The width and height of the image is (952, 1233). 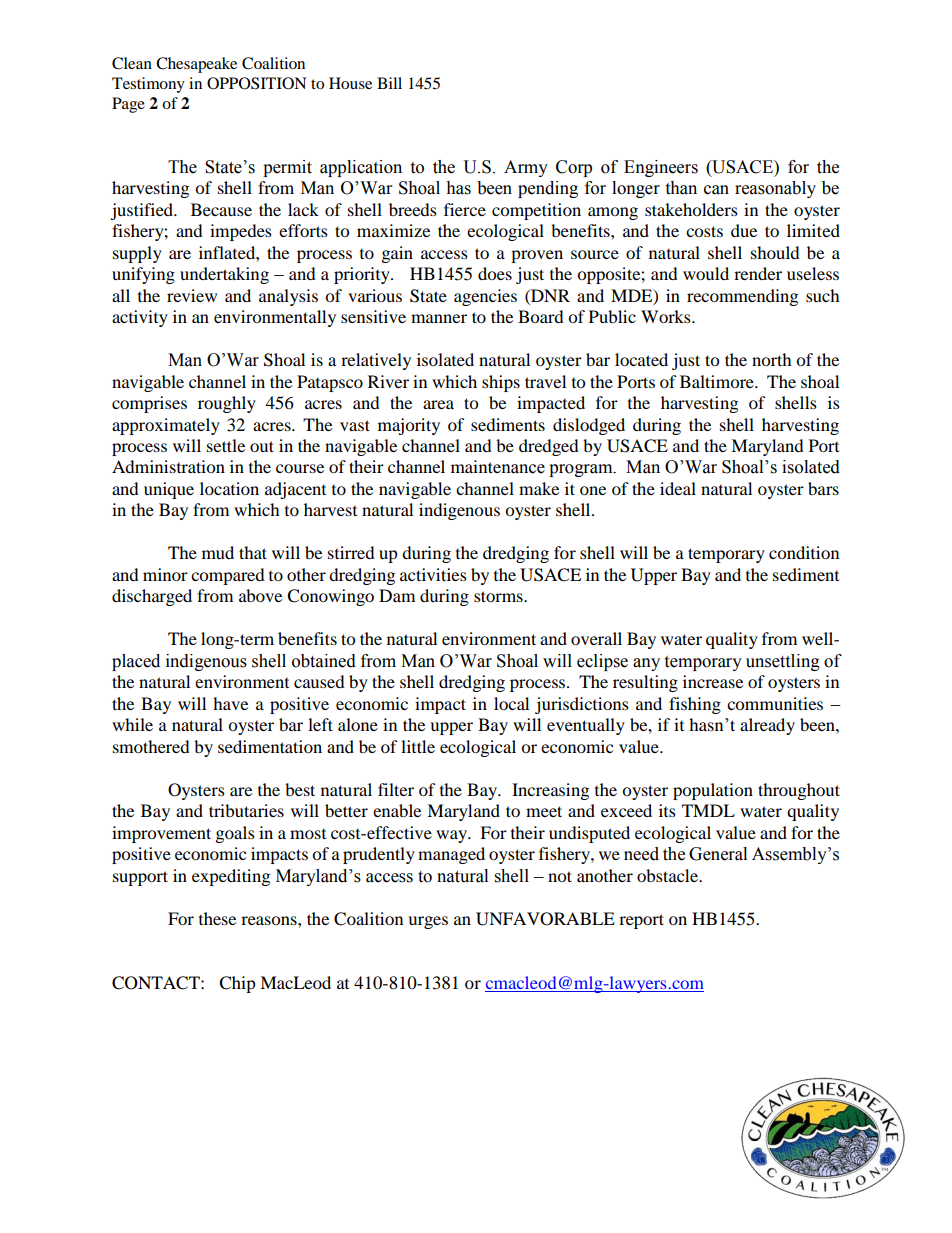 I want to click on Baltimore, so click(x=718, y=381).
